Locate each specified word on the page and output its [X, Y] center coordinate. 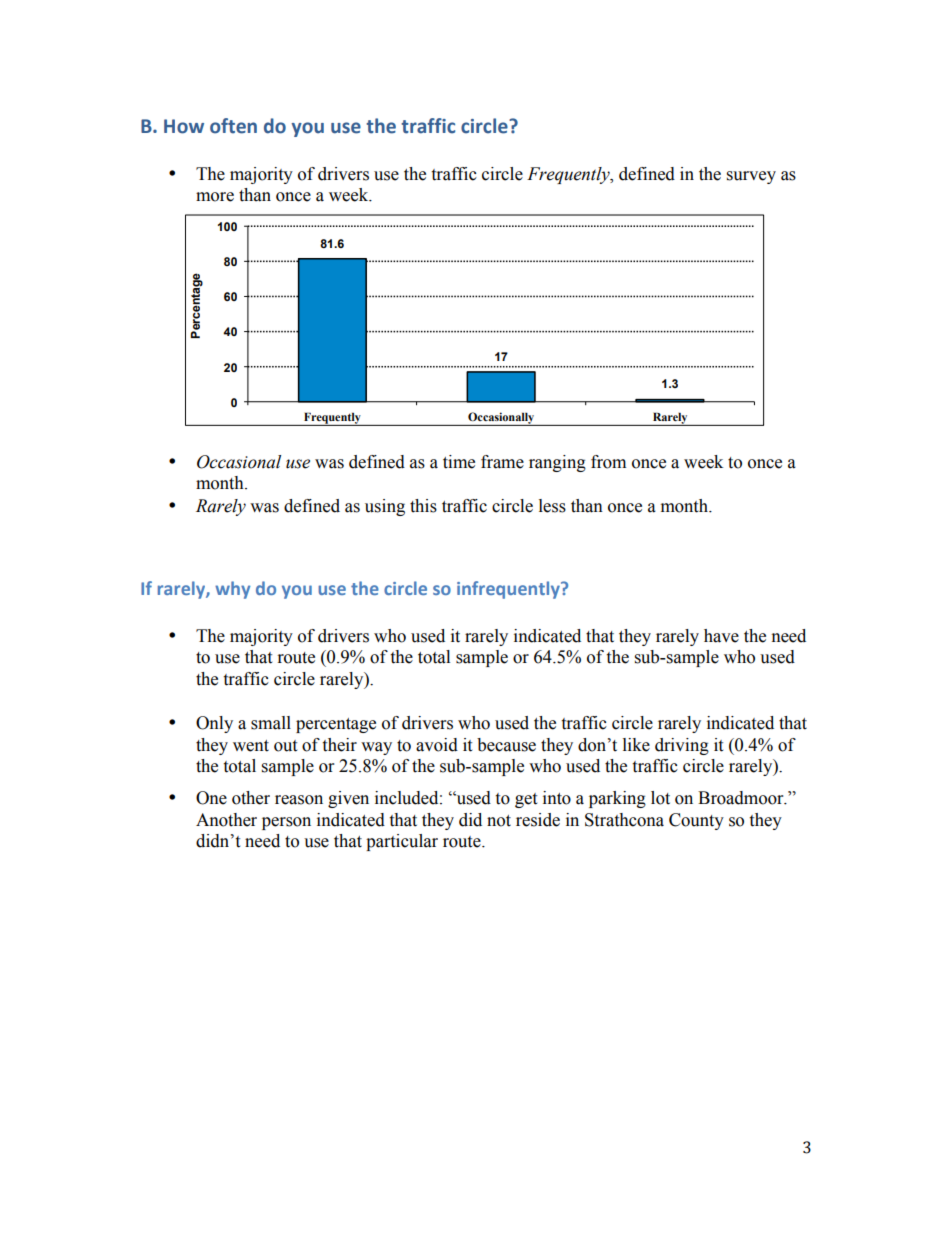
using [385, 507]
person [286, 823]
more [215, 197]
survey [751, 177]
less [552, 506]
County [696, 821]
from [608, 462]
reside [538, 820]
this [423, 506]
